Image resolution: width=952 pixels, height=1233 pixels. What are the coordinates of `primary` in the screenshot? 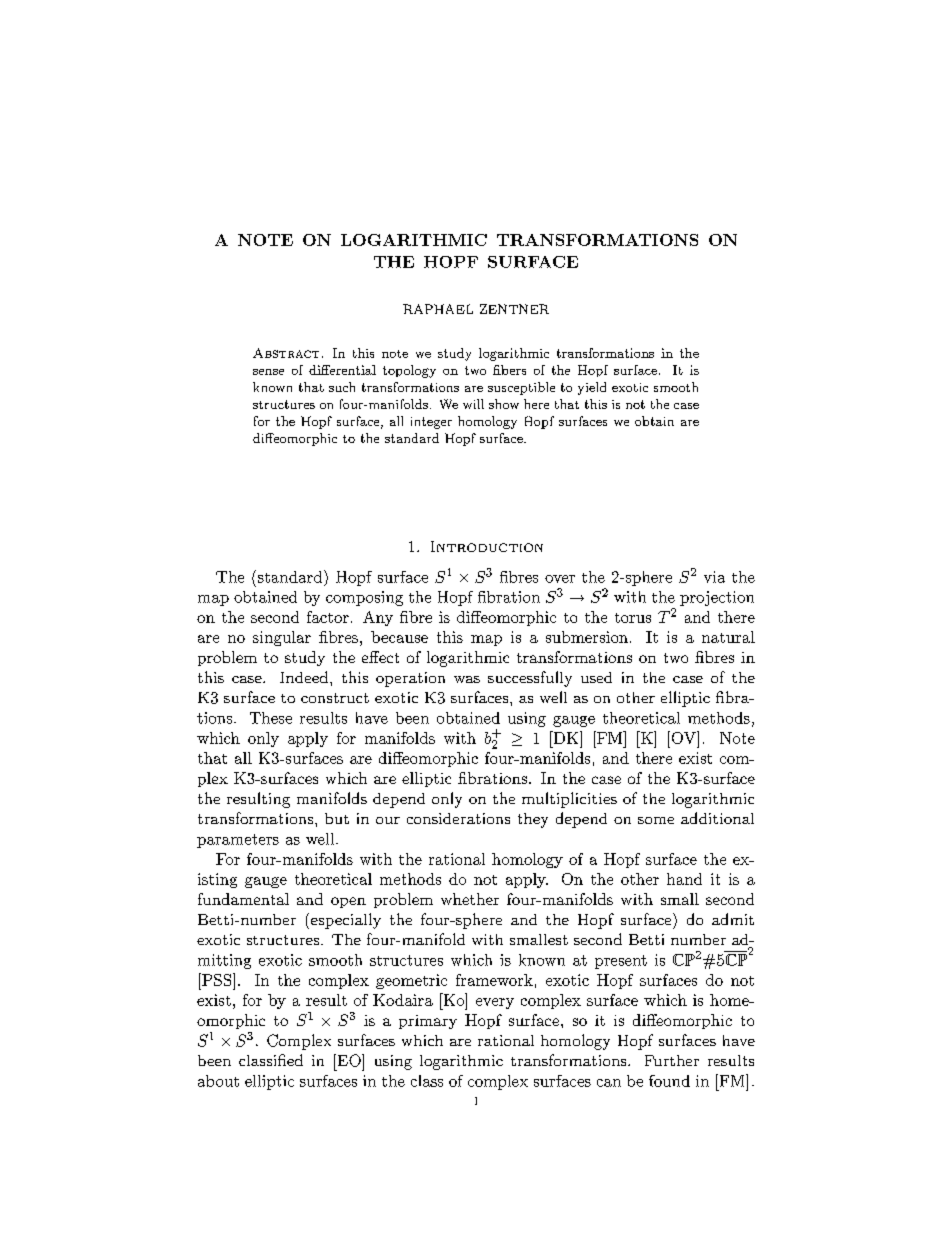 It's located at (428, 1022).
